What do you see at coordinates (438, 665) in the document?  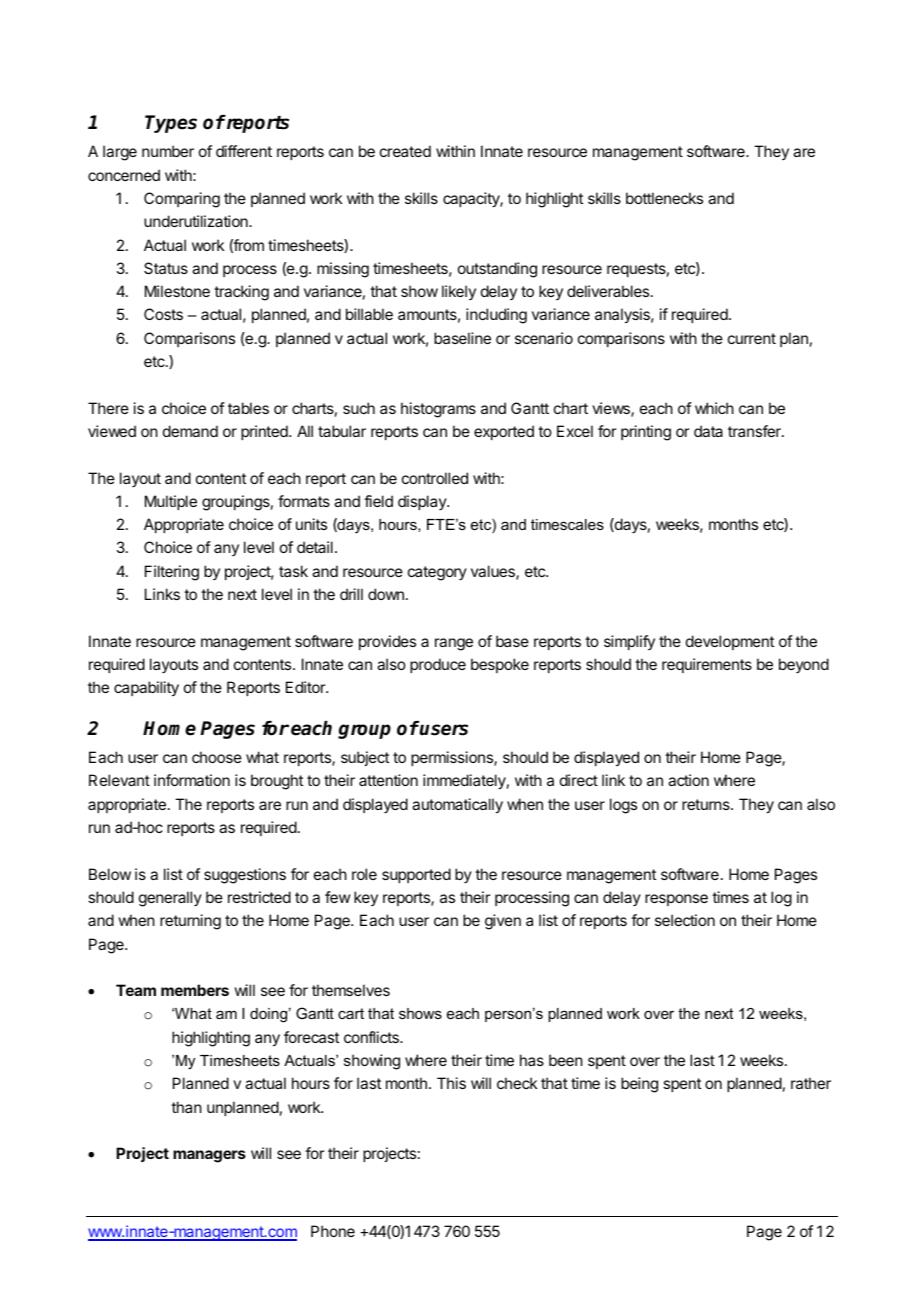 I see `produce` at bounding box center [438, 665].
